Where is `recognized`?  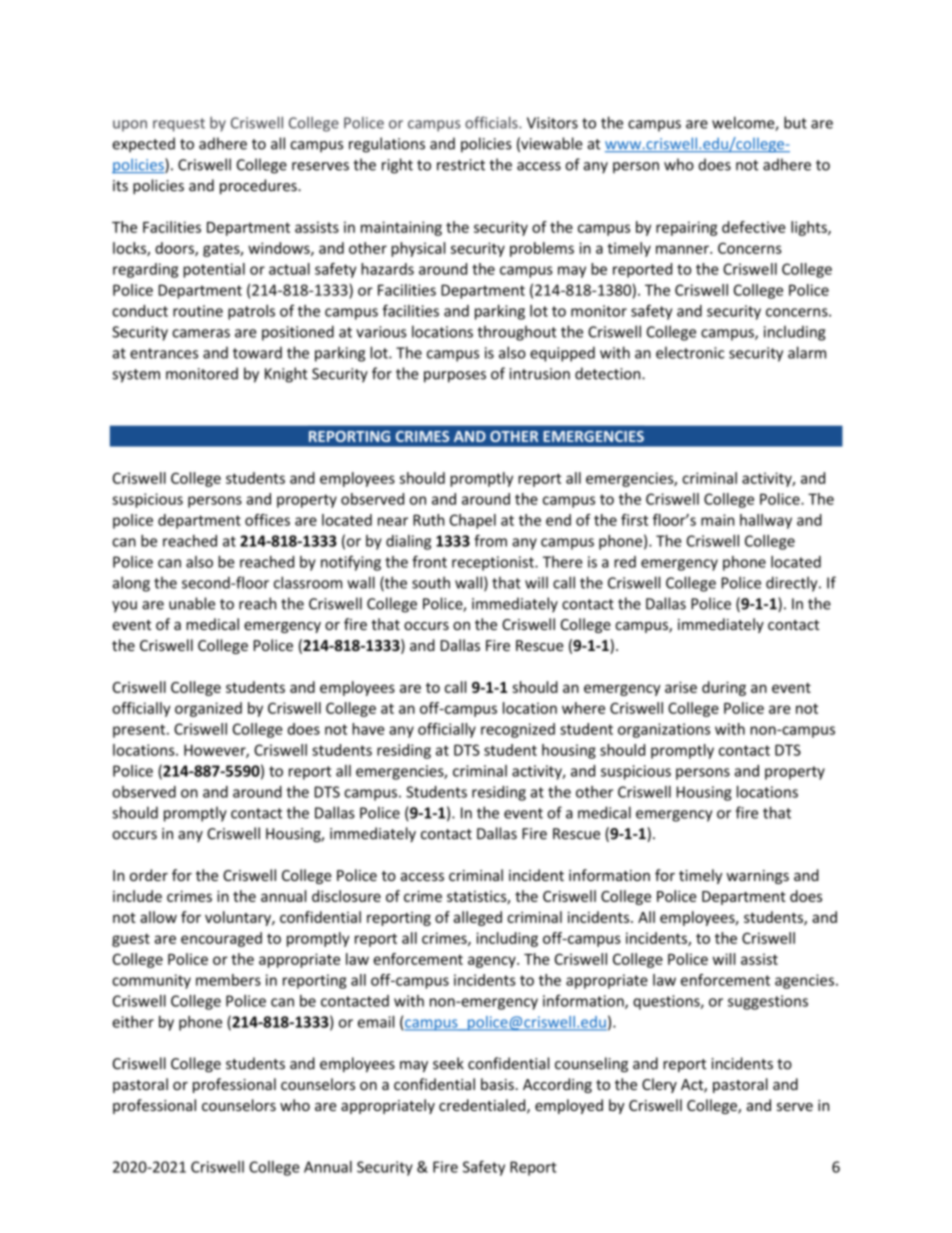 recognized is located at coordinates (518, 730).
